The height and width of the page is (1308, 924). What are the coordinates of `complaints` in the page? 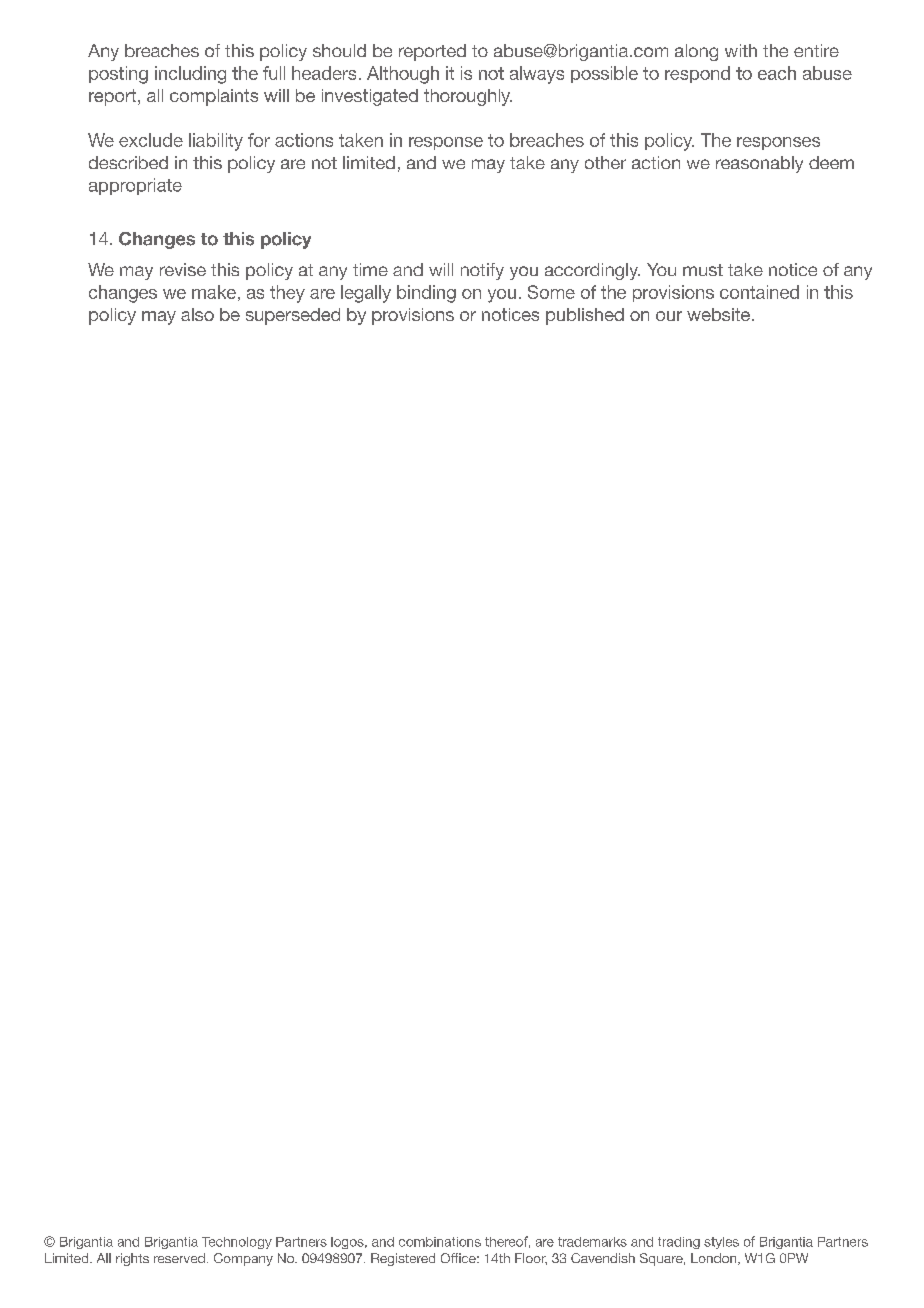 It's located at (214, 97).
